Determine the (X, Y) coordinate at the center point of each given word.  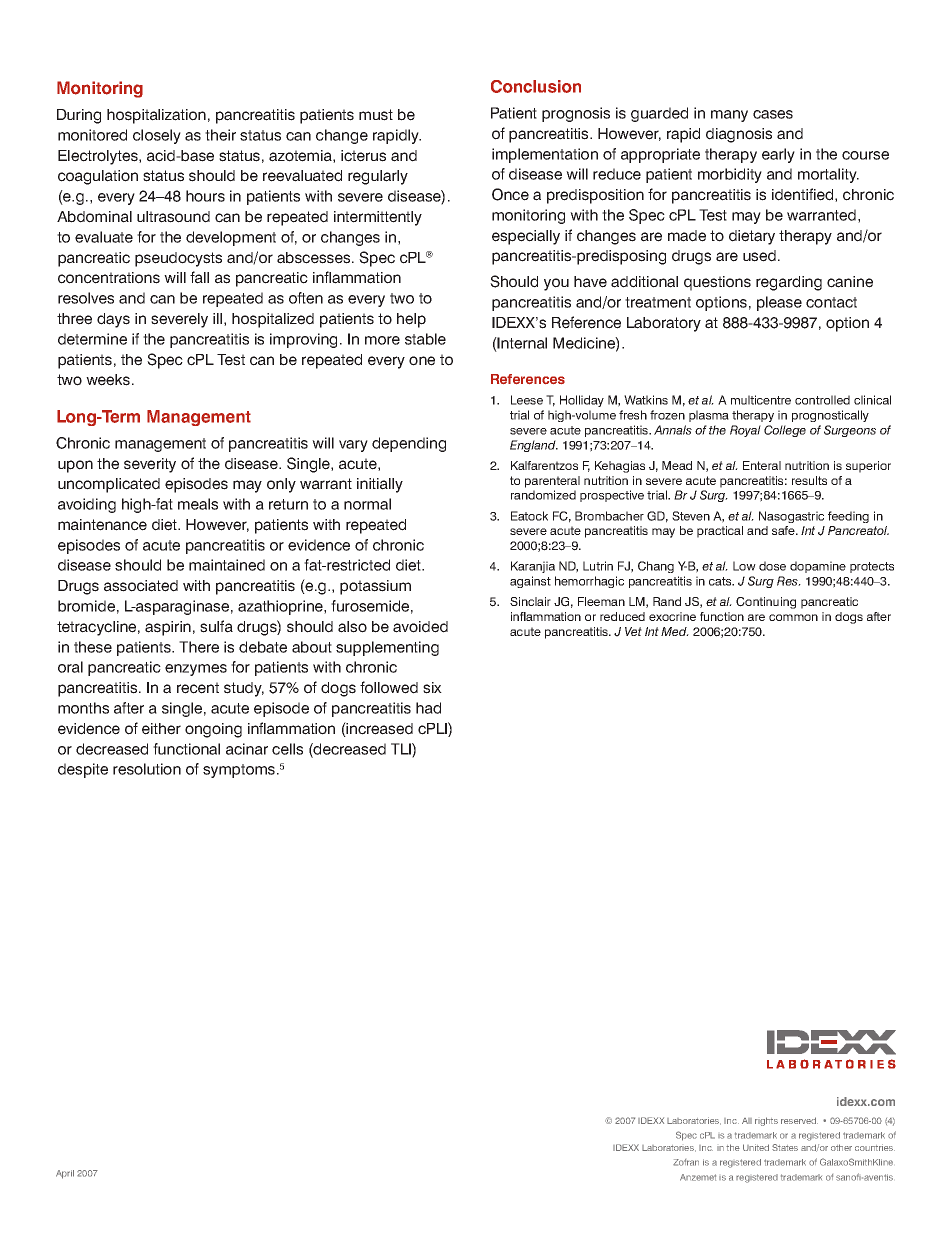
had (428, 708)
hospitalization (156, 116)
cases (773, 114)
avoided (420, 627)
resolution (147, 769)
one (422, 361)
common (793, 617)
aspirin (168, 628)
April (65, 1174)
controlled (822, 400)
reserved (799, 1120)
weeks (109, 380)
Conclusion (536, 86)
